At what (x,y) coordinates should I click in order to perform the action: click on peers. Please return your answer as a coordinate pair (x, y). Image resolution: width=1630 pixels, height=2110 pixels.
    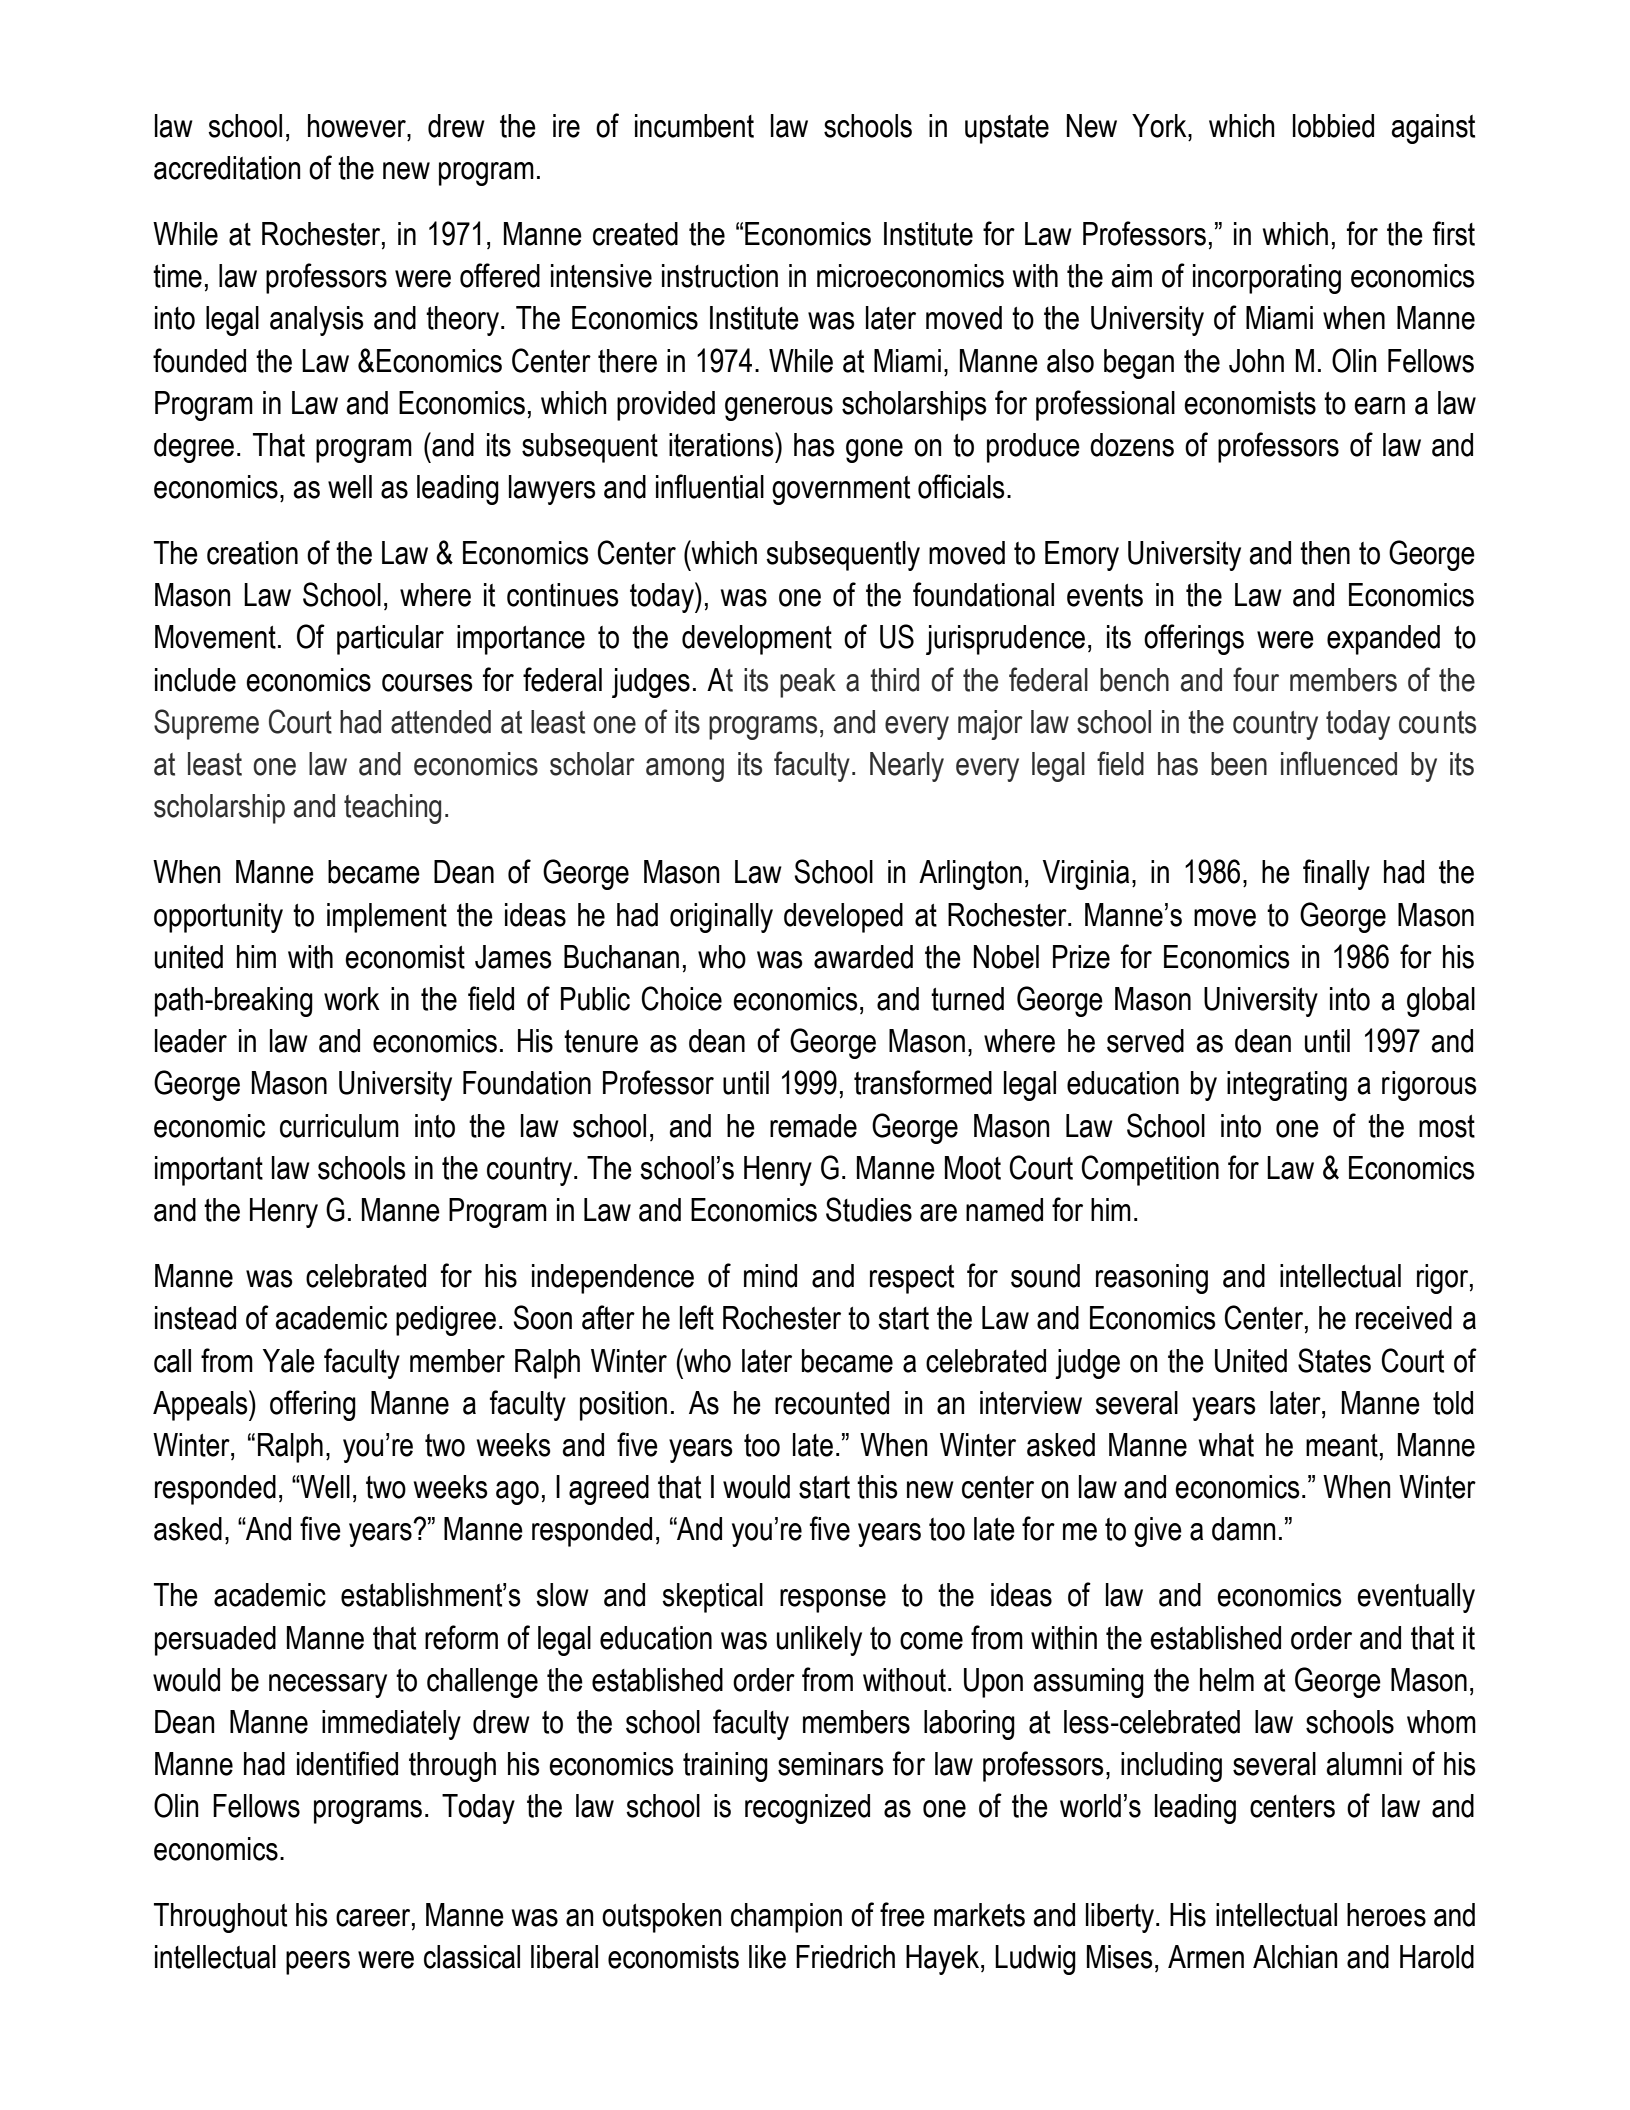
    Looking at the image, I should click on (318, 1963).
